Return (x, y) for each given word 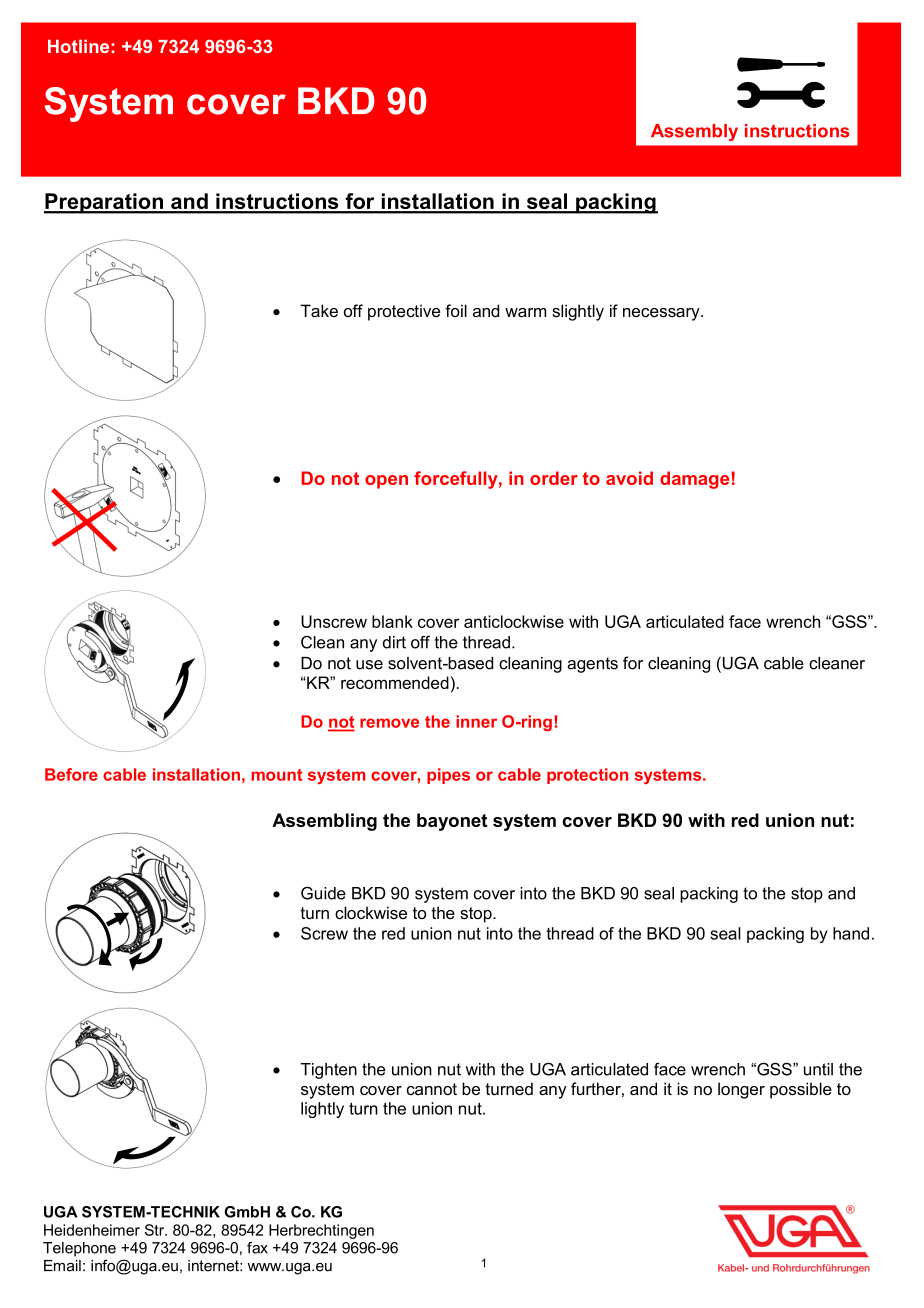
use (369, 665)
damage (694, 480)
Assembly (694, 132)
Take (319, 310)
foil (456, 310)
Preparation (104, 203)
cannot (432, 1089)
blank (392, 621)
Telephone (79, 1249)
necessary (662, 314)
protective (404, 312)
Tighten (328, 1071)
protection (587, 776)
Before (71, 774)
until (818, 1069)
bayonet (452, 822)
